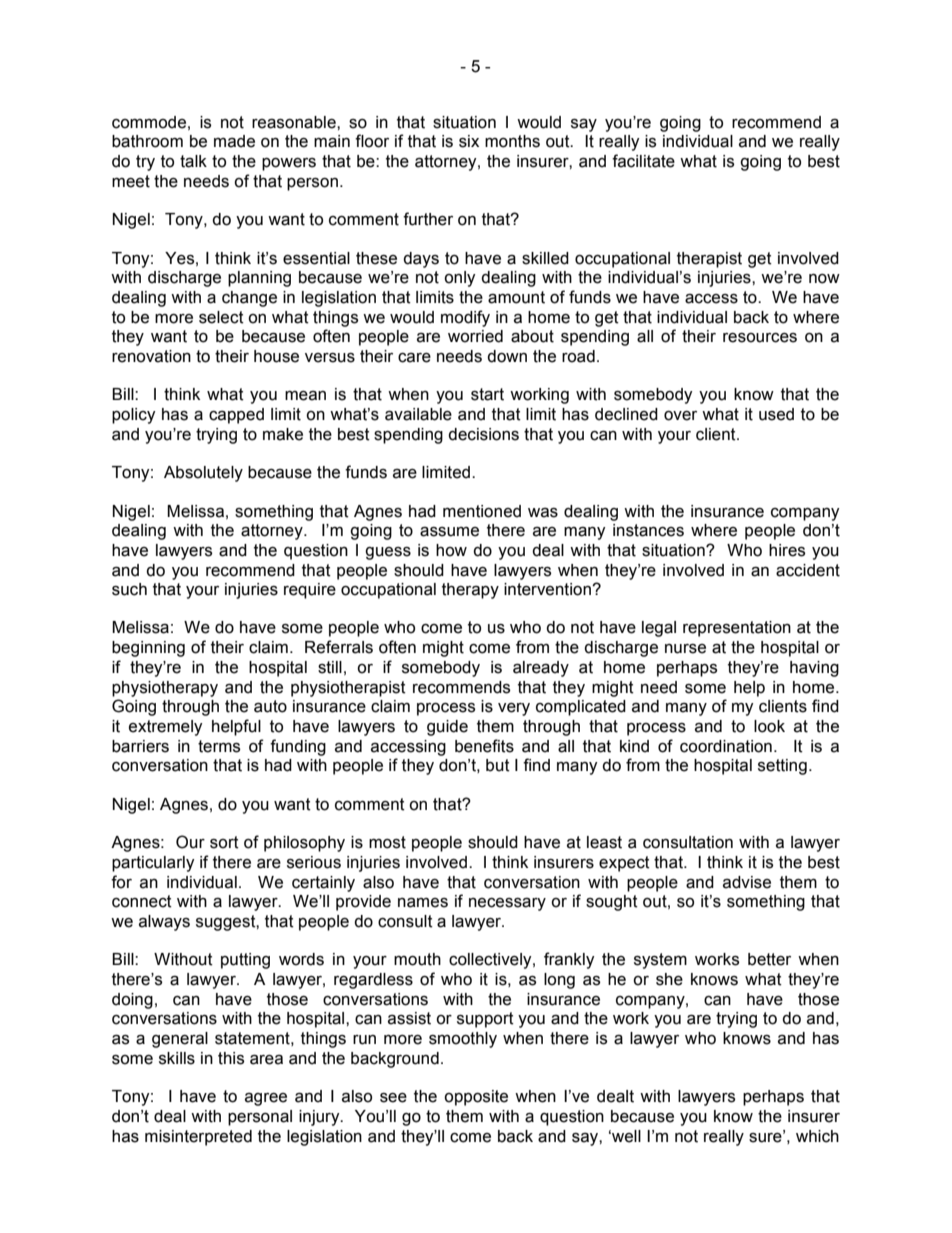  Describe the element at coordinates (193, 161) in the document. I see `talk` at that location.
